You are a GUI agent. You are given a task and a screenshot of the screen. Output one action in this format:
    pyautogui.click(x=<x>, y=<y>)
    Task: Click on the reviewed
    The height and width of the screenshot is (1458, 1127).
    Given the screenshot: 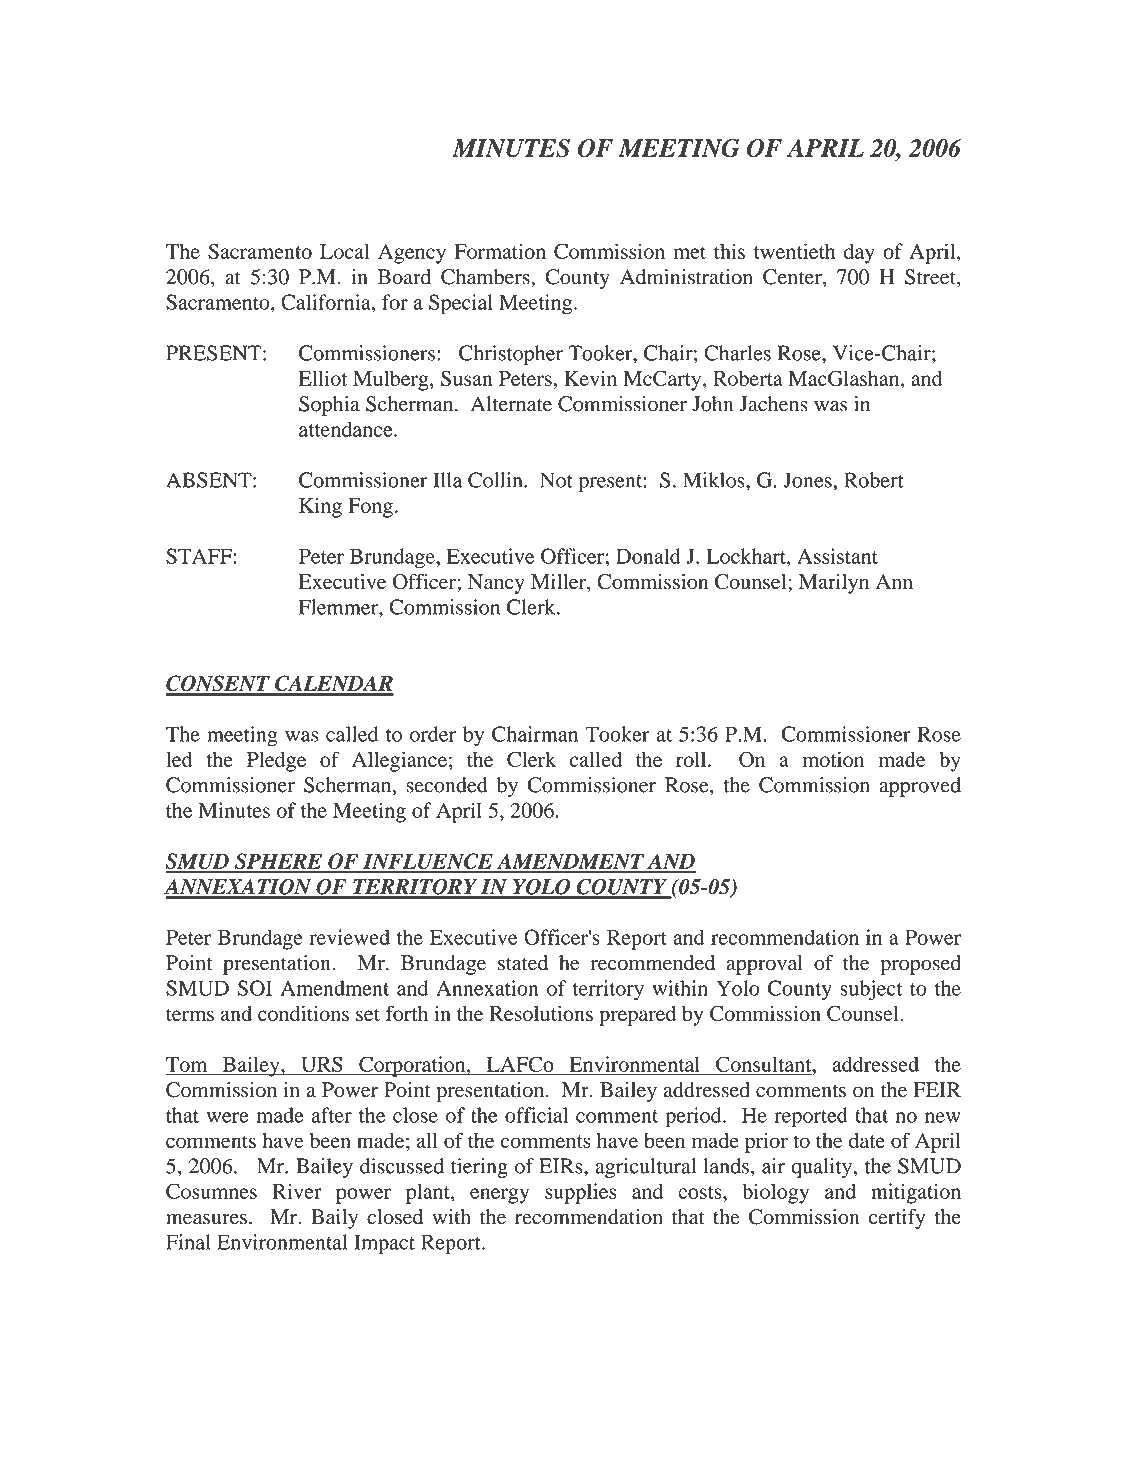 What is the action you would take?
    pyautogui.click(x=349, y=937)
